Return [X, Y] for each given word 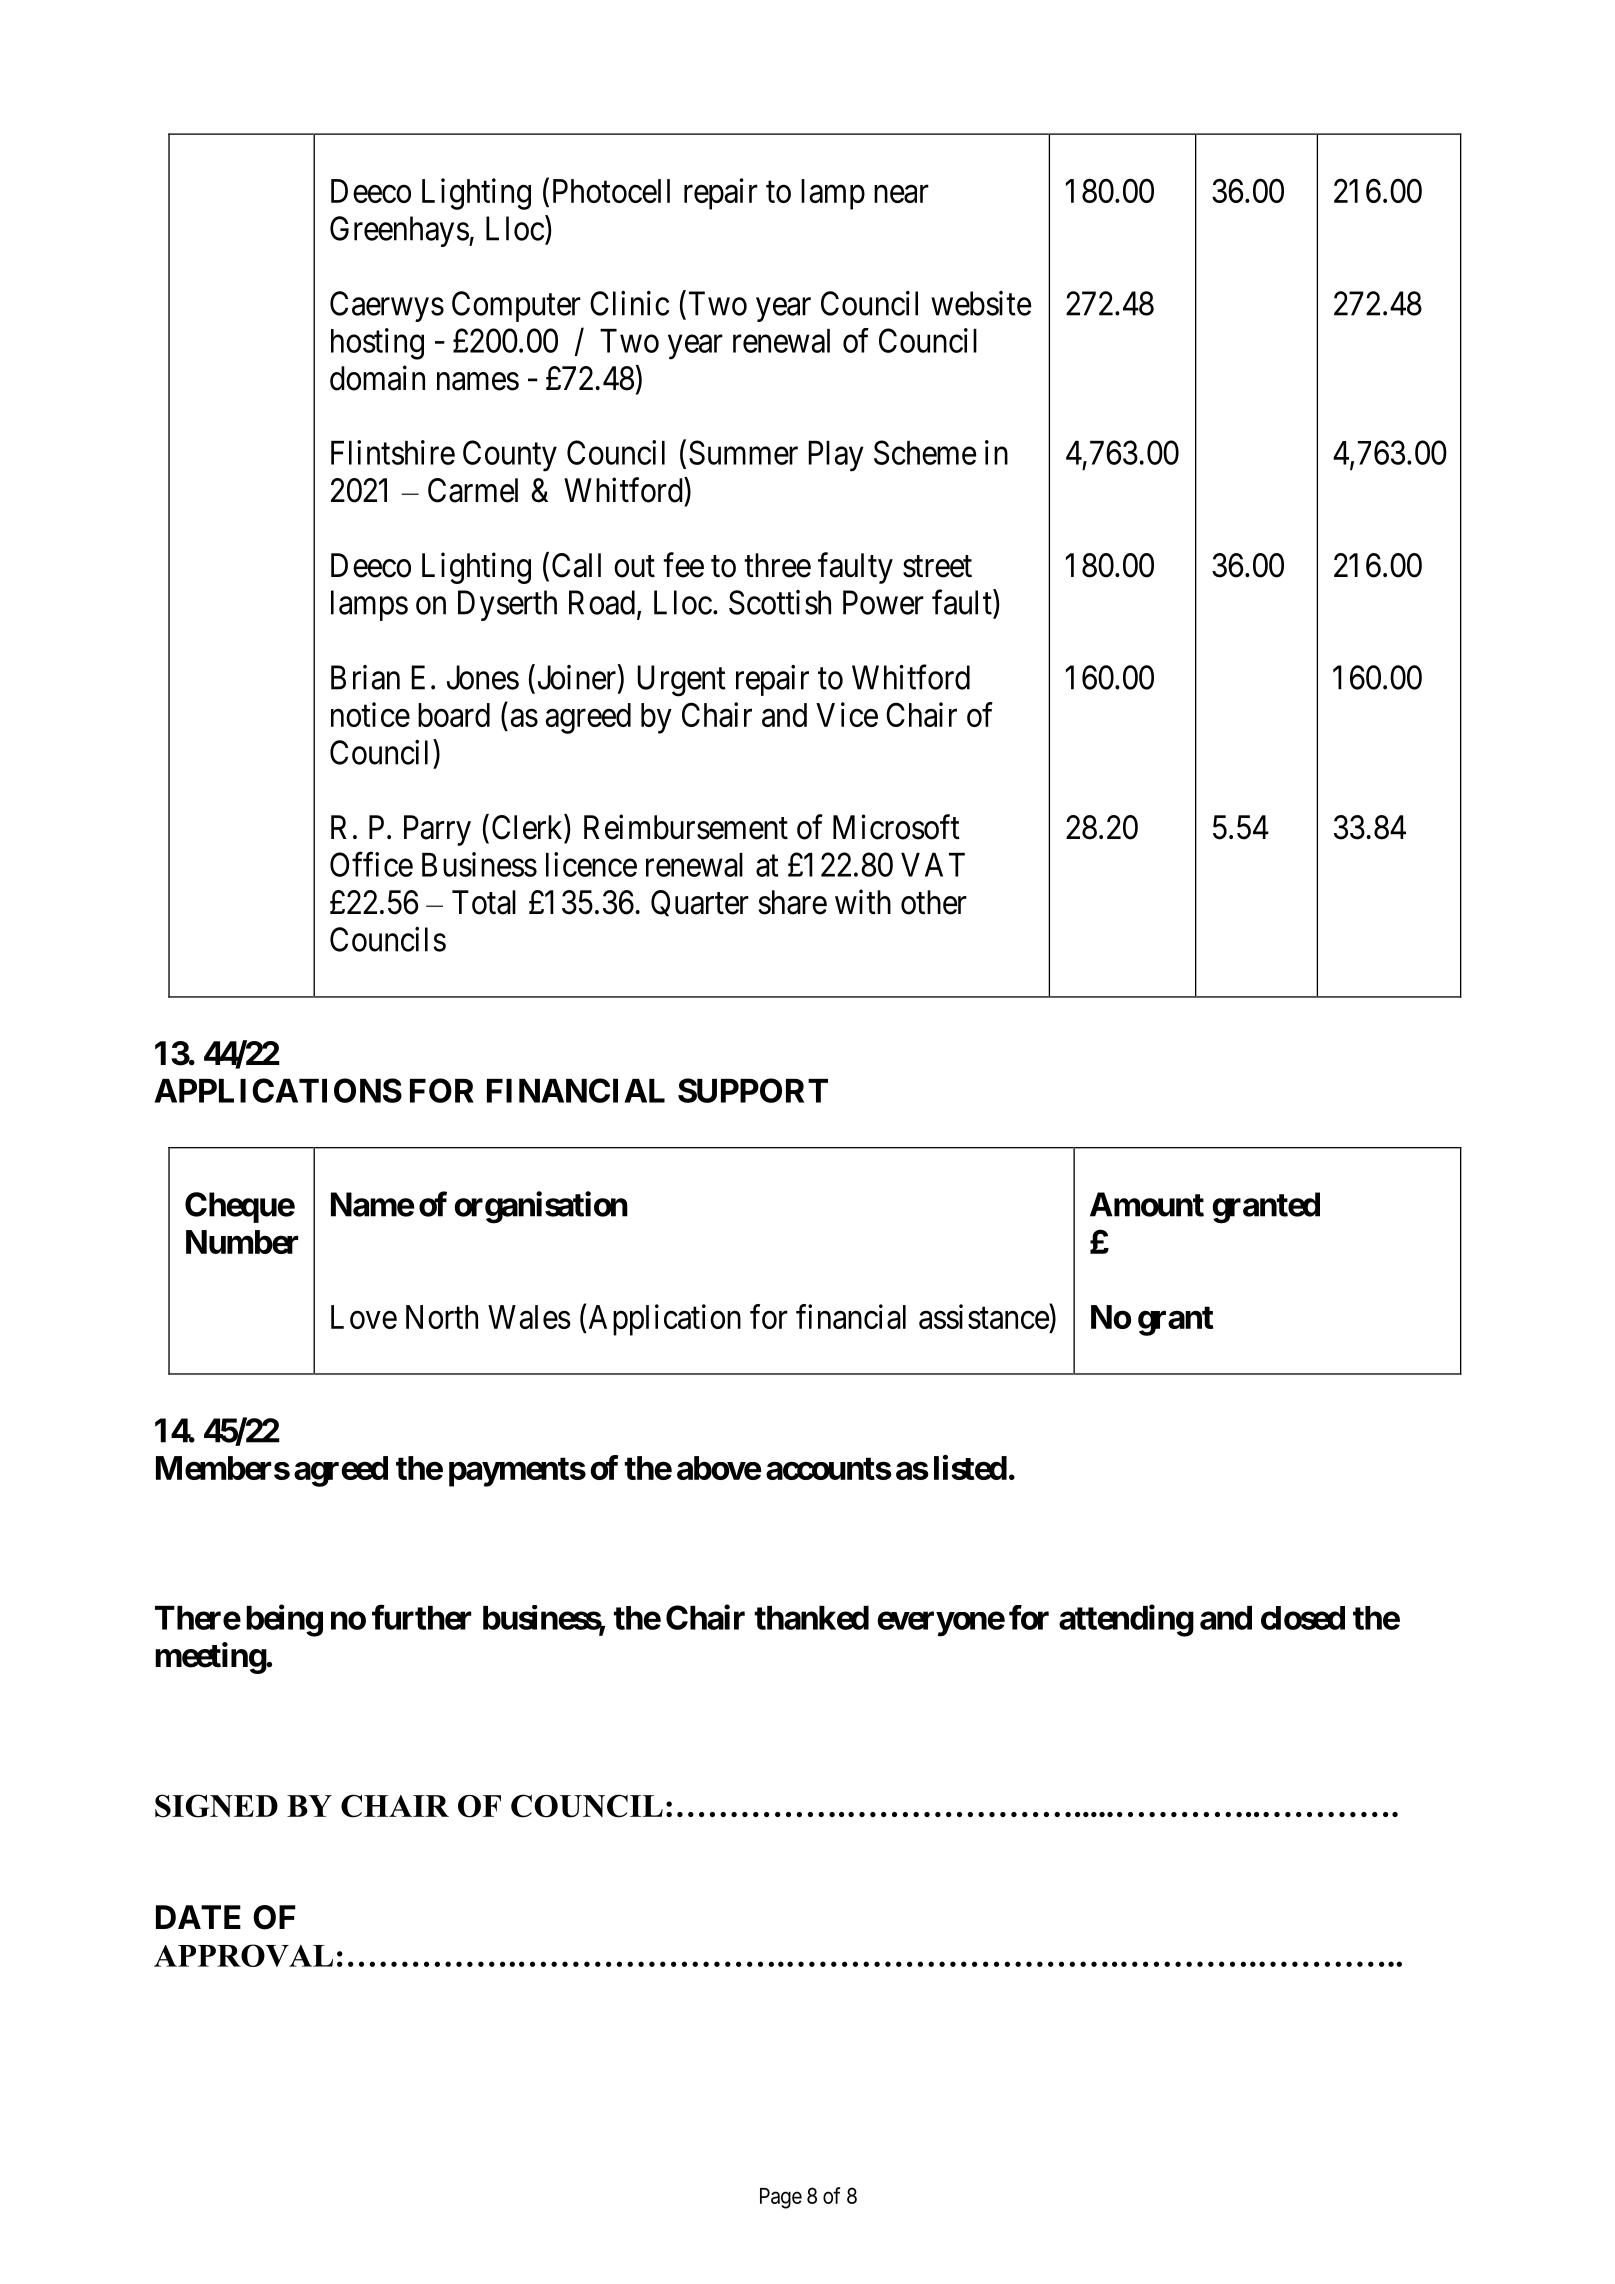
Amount [1147, 1204]
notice [370, 714]
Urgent [681, 681]
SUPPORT [753, 1090]
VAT [933, 865]
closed [1303, 1618]
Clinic [629, 303]
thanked [812, 1618]
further [421, 1617]
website [981, 303]
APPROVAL [243, 1955]
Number [242, 1242]
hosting [377, 344]
